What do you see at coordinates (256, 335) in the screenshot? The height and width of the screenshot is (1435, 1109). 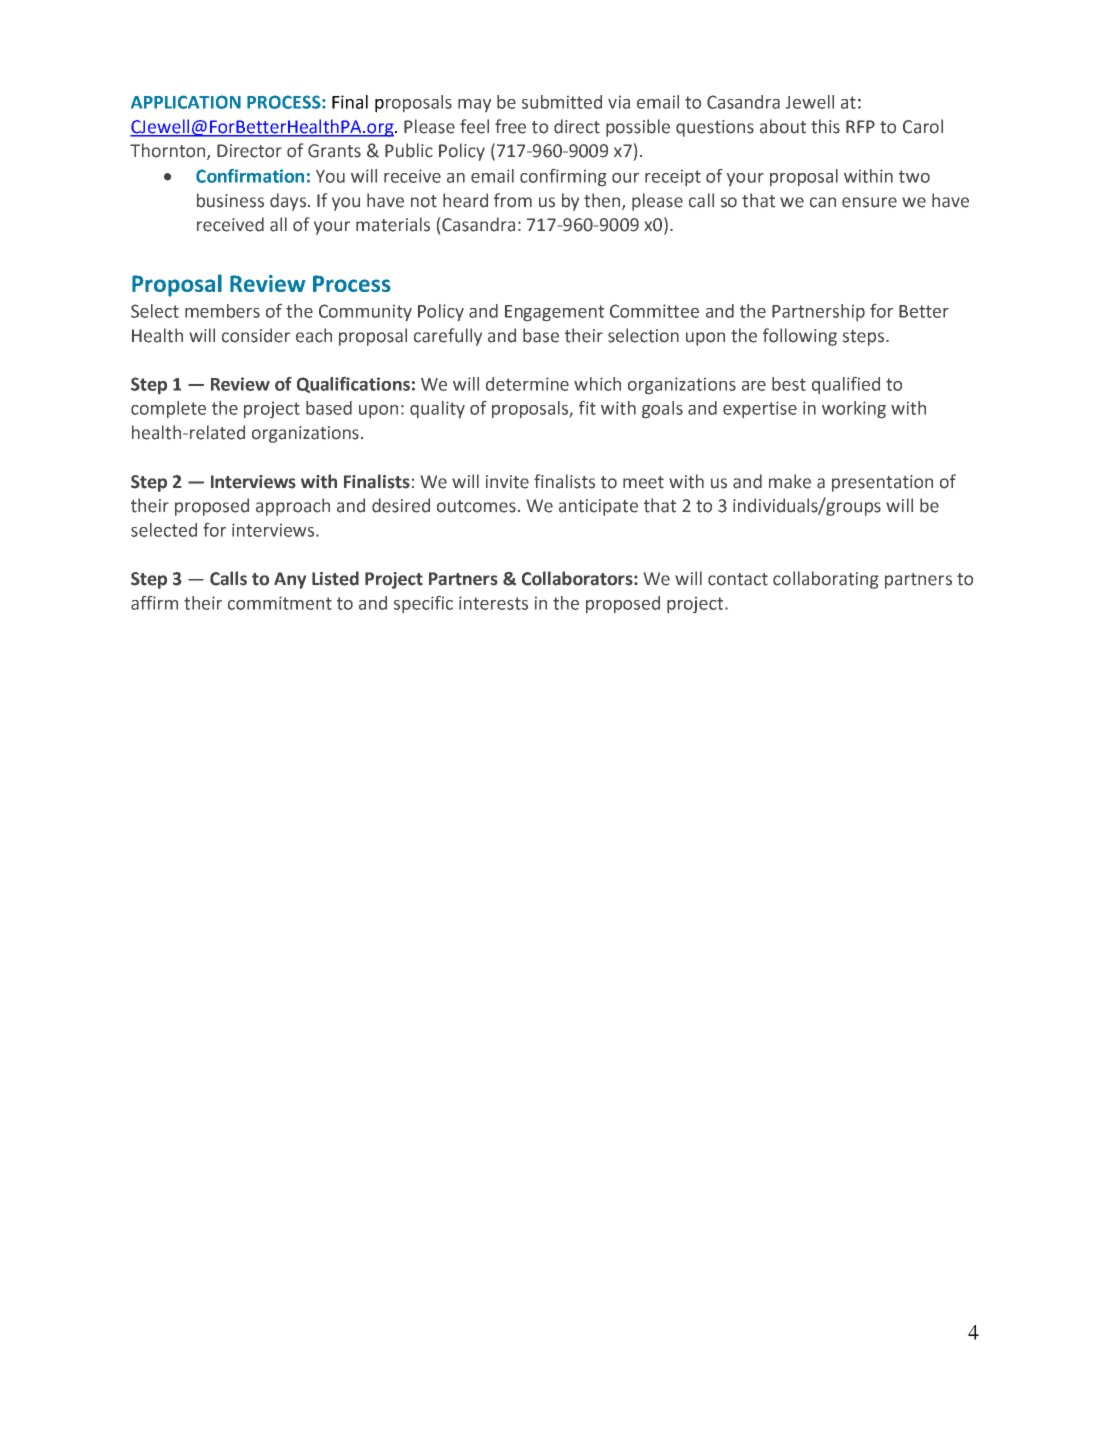 I see `consider` at bounding box center [256, 335].
